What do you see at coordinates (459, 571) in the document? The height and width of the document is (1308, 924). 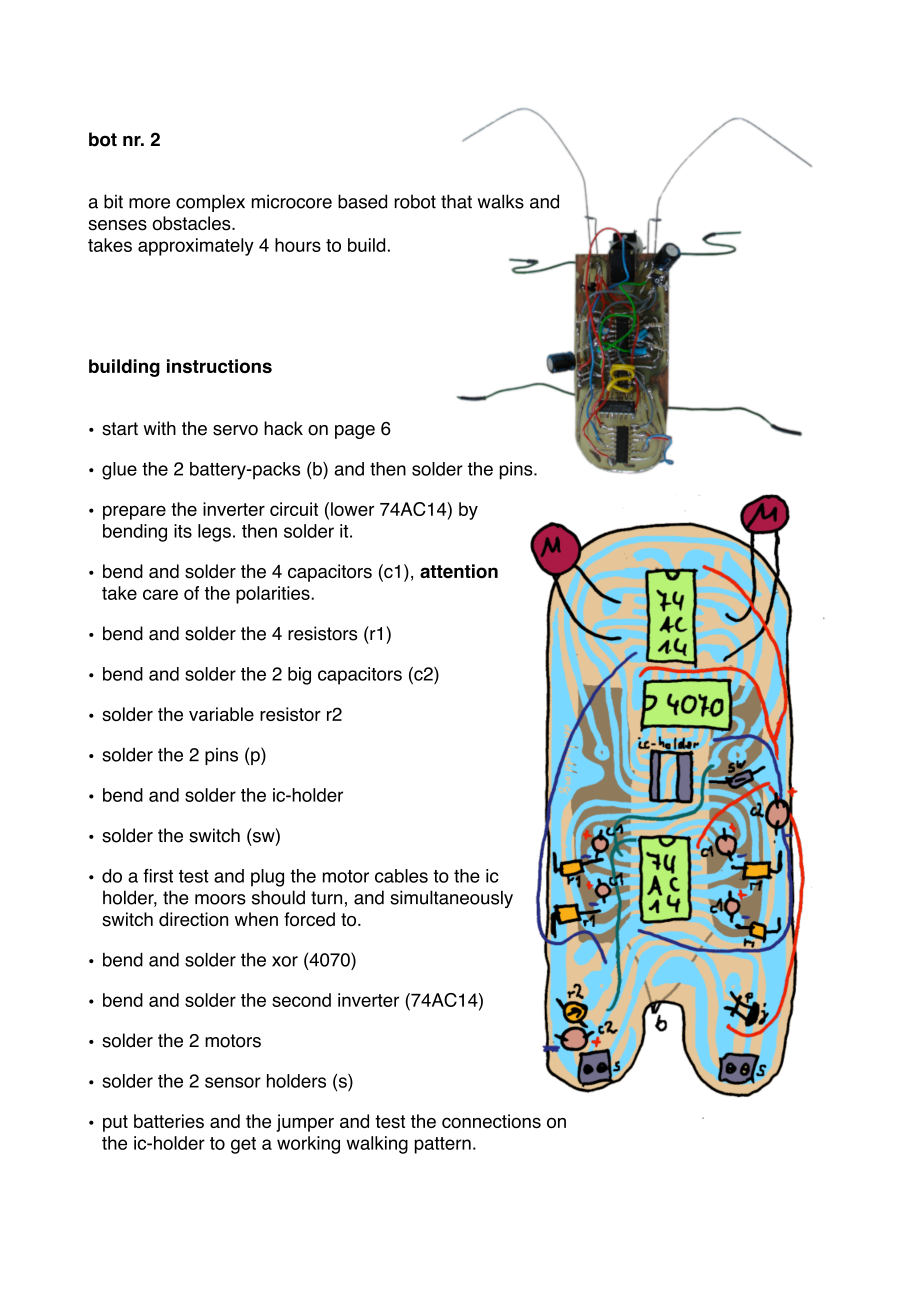 I see `attention` at bounding box center [459, 571].
